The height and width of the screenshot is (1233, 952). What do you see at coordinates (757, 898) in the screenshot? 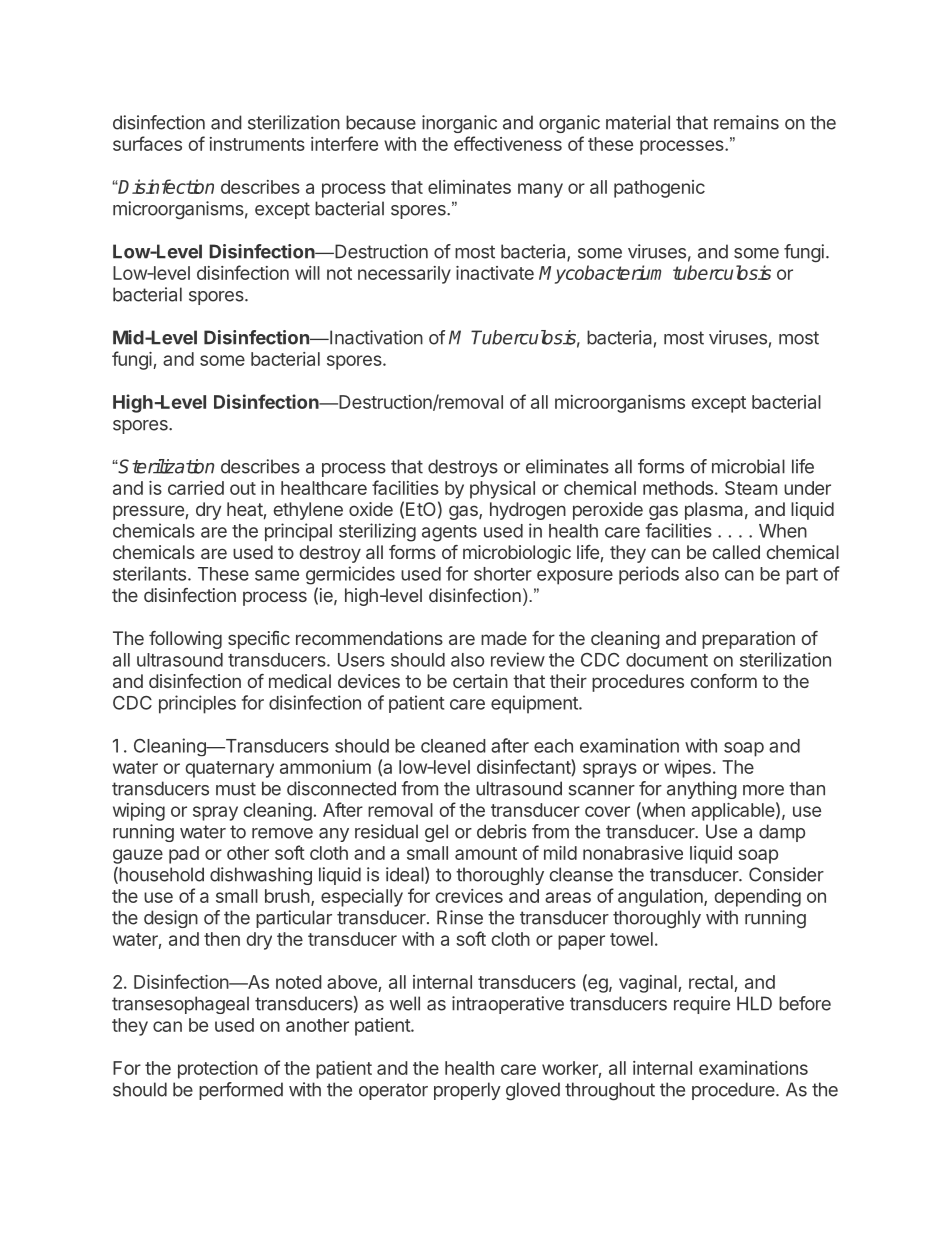
I see `depending` at bounding box center [757, 898].
